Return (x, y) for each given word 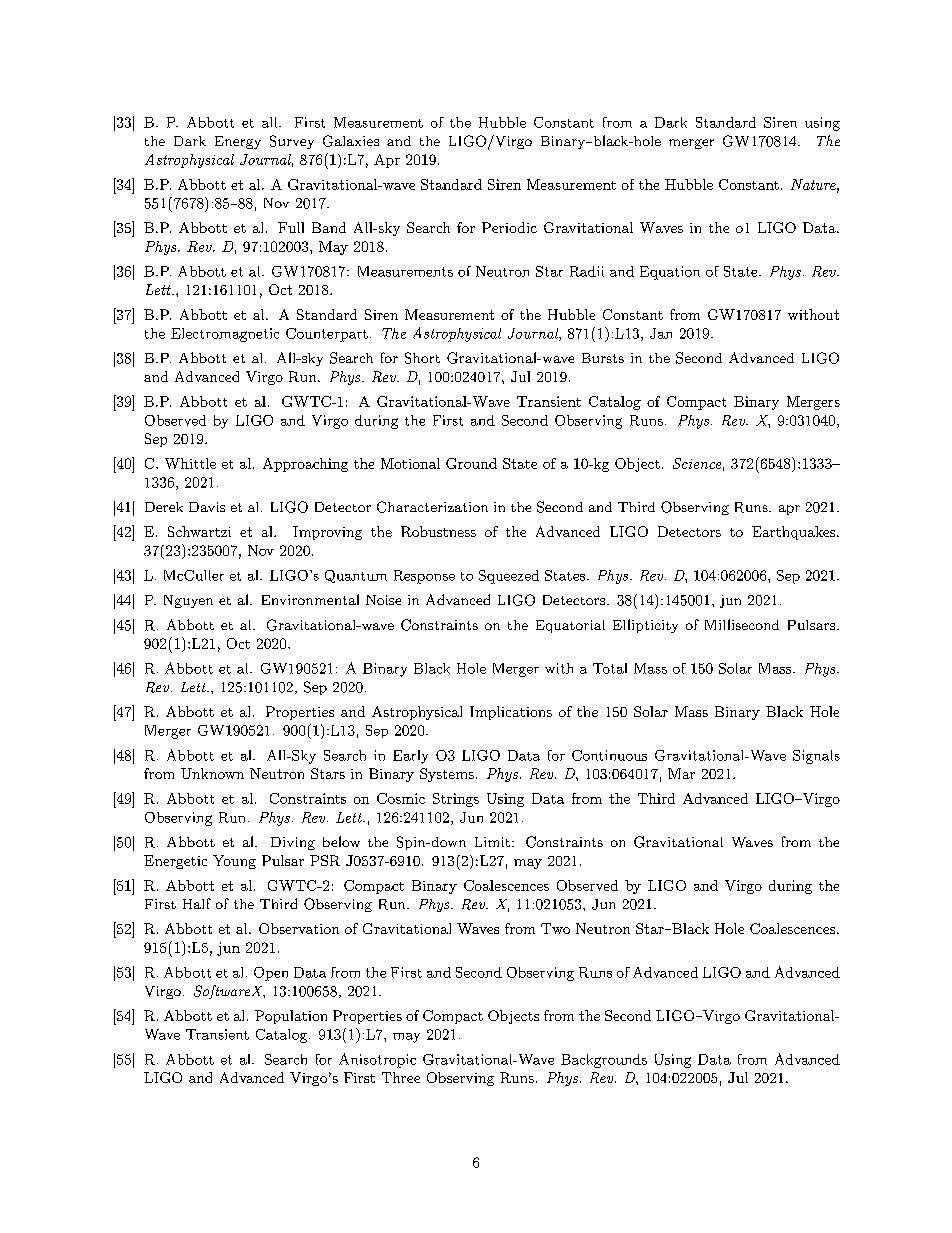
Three (401, 1077)
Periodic (509, 227)
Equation (670, 273)
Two (555, 928)
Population (291, 1017)
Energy (238, 142)
